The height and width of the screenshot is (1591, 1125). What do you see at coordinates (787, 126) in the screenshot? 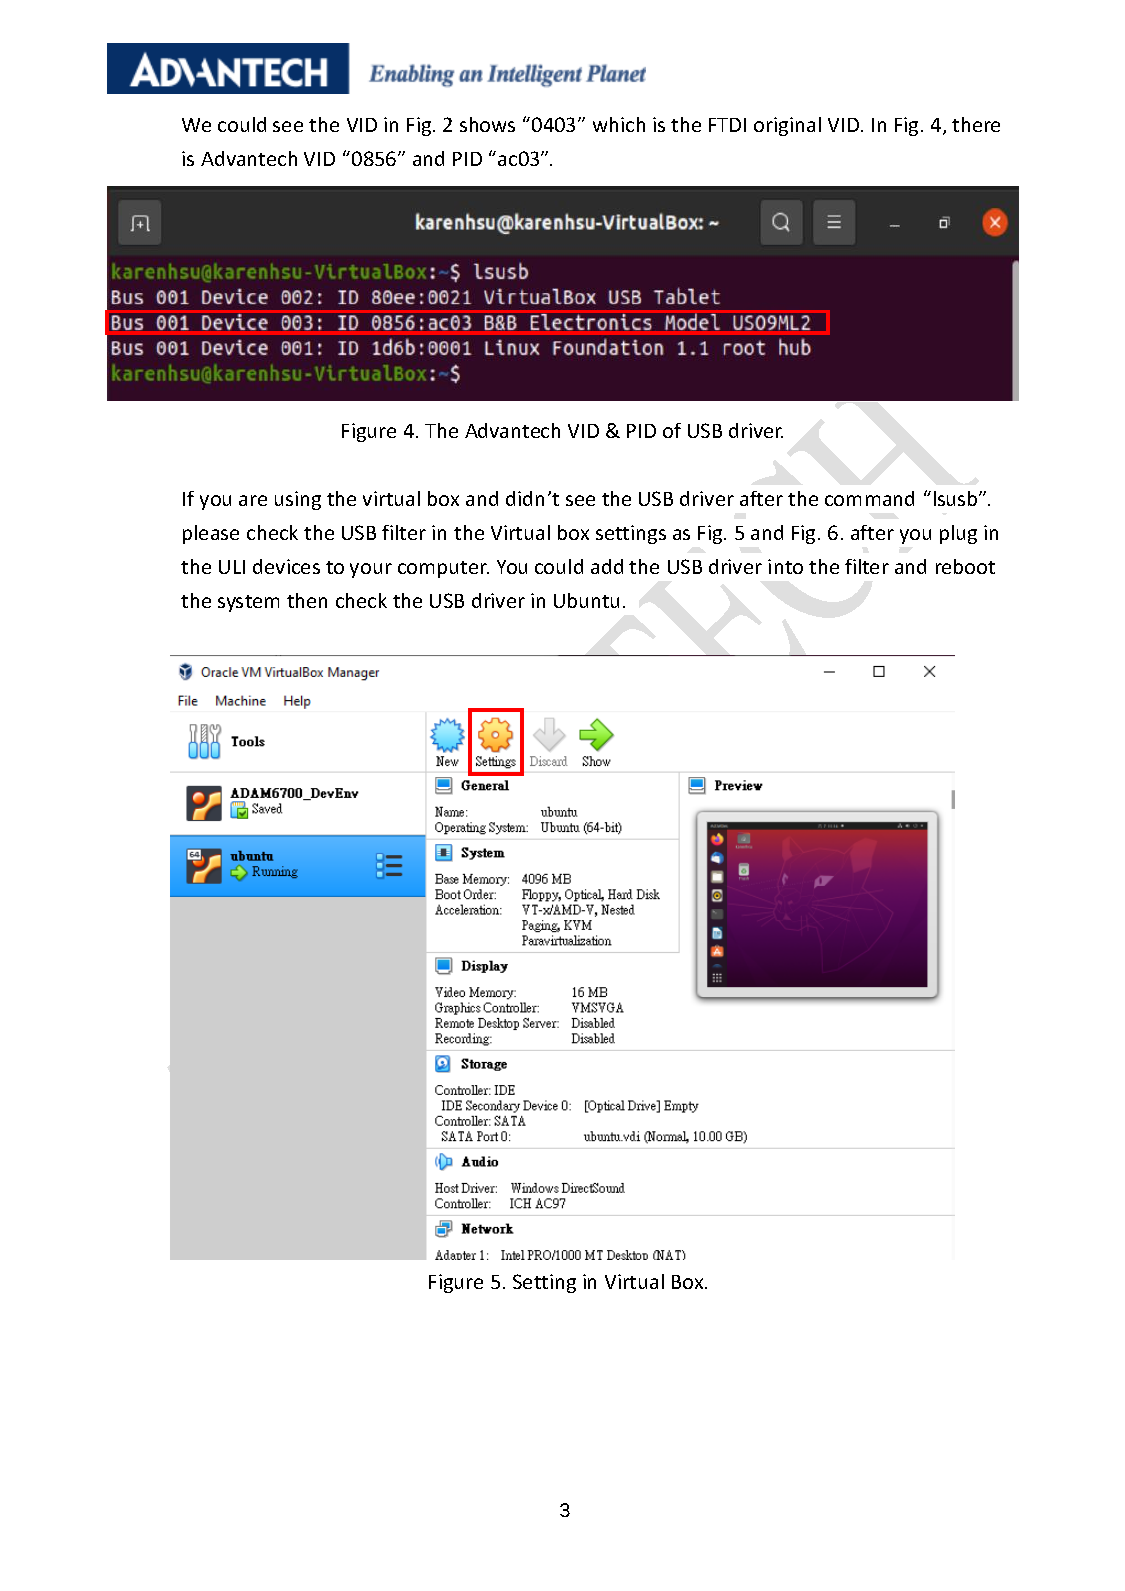
I see `original` at bounding box center [787, 126].
